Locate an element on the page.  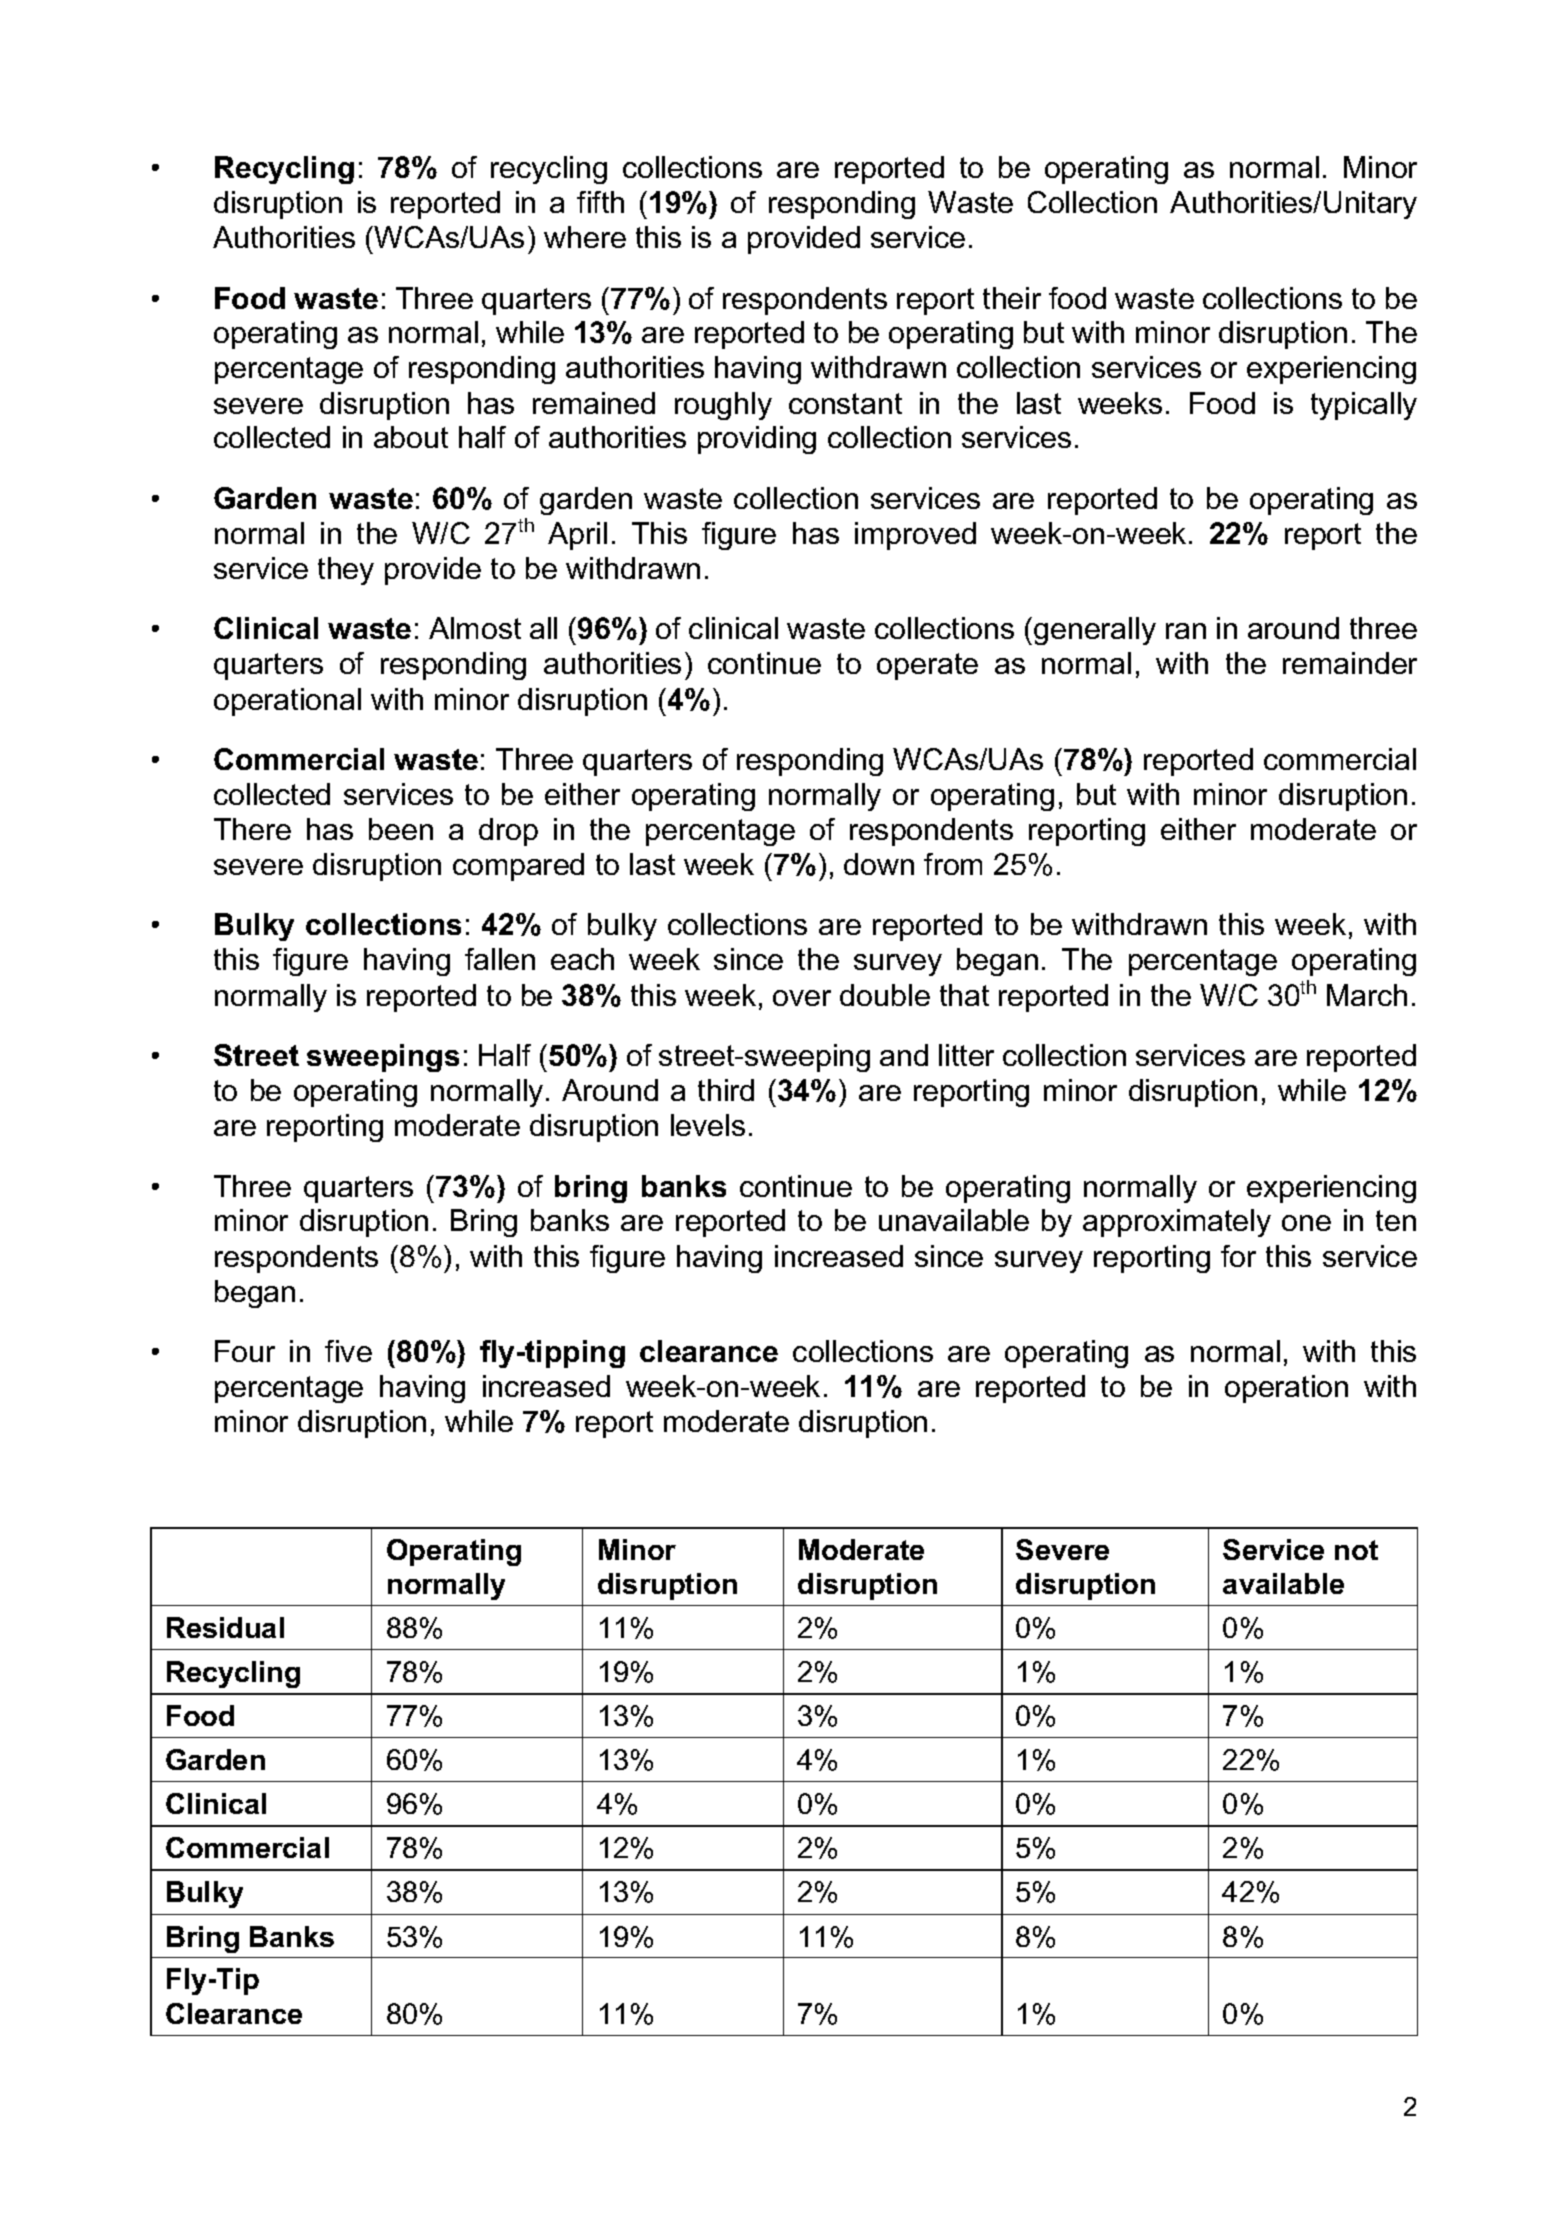
typically is located at coordinates (1364, 406).
